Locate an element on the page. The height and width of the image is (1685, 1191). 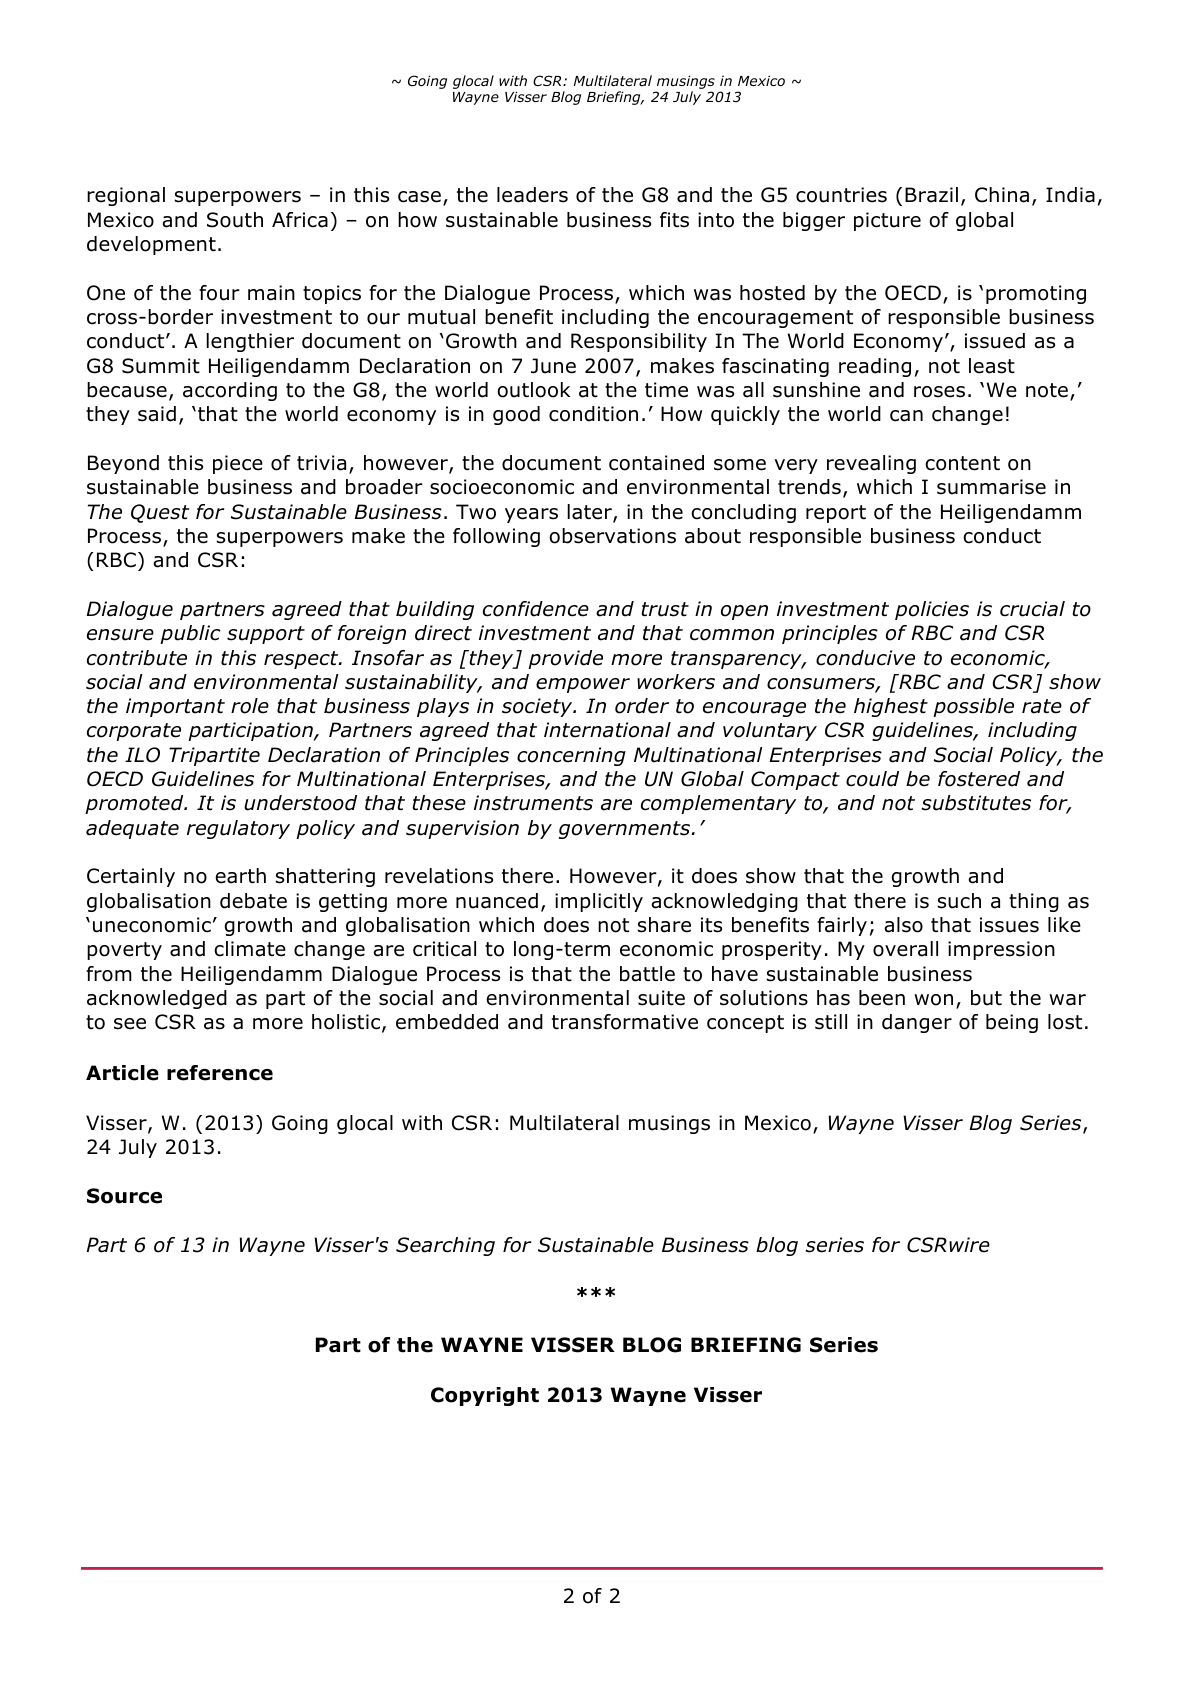
Copyright is located at coordinates (485, 1396).
